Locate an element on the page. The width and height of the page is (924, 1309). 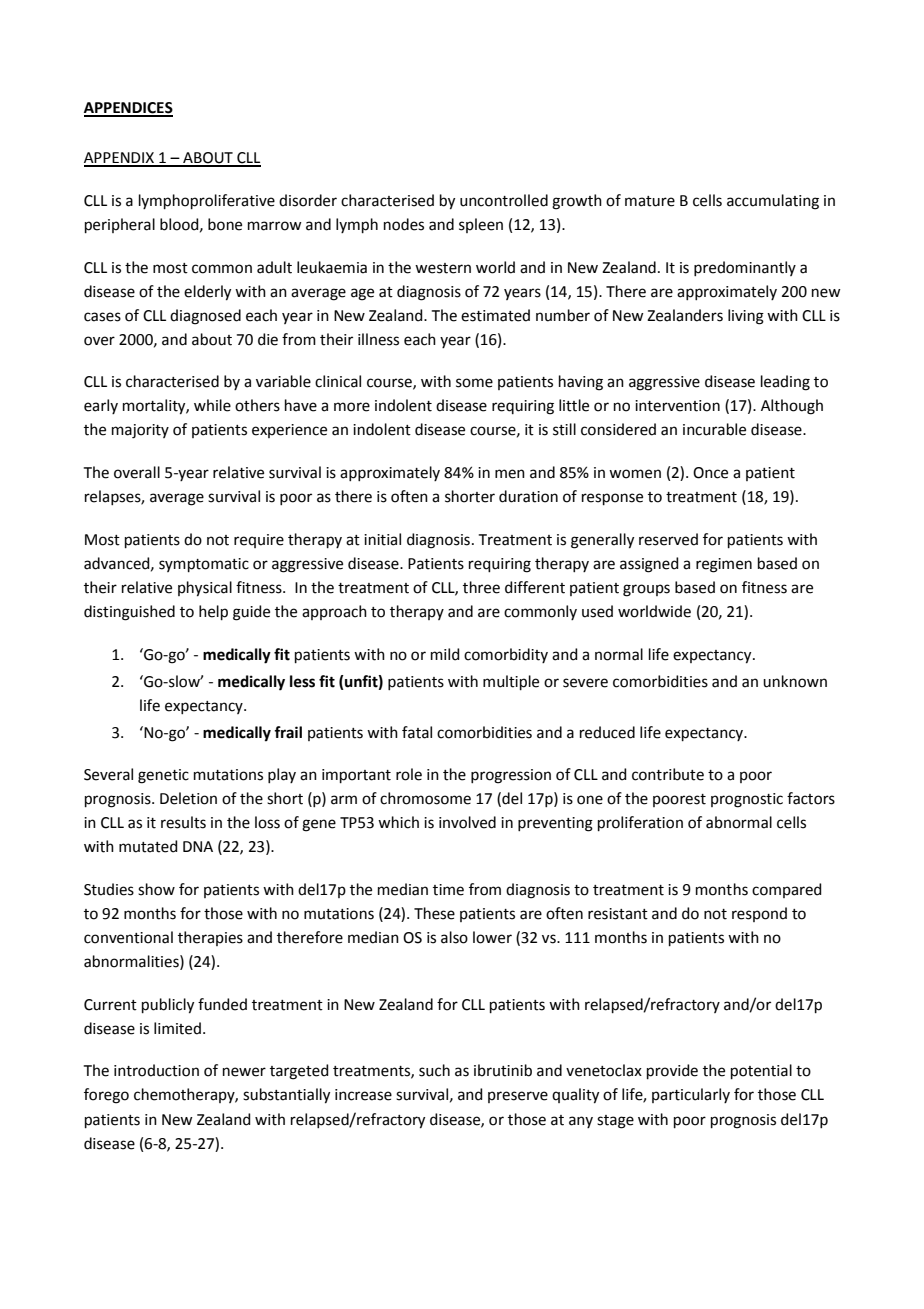
role is located at coordinates (409, 774).
